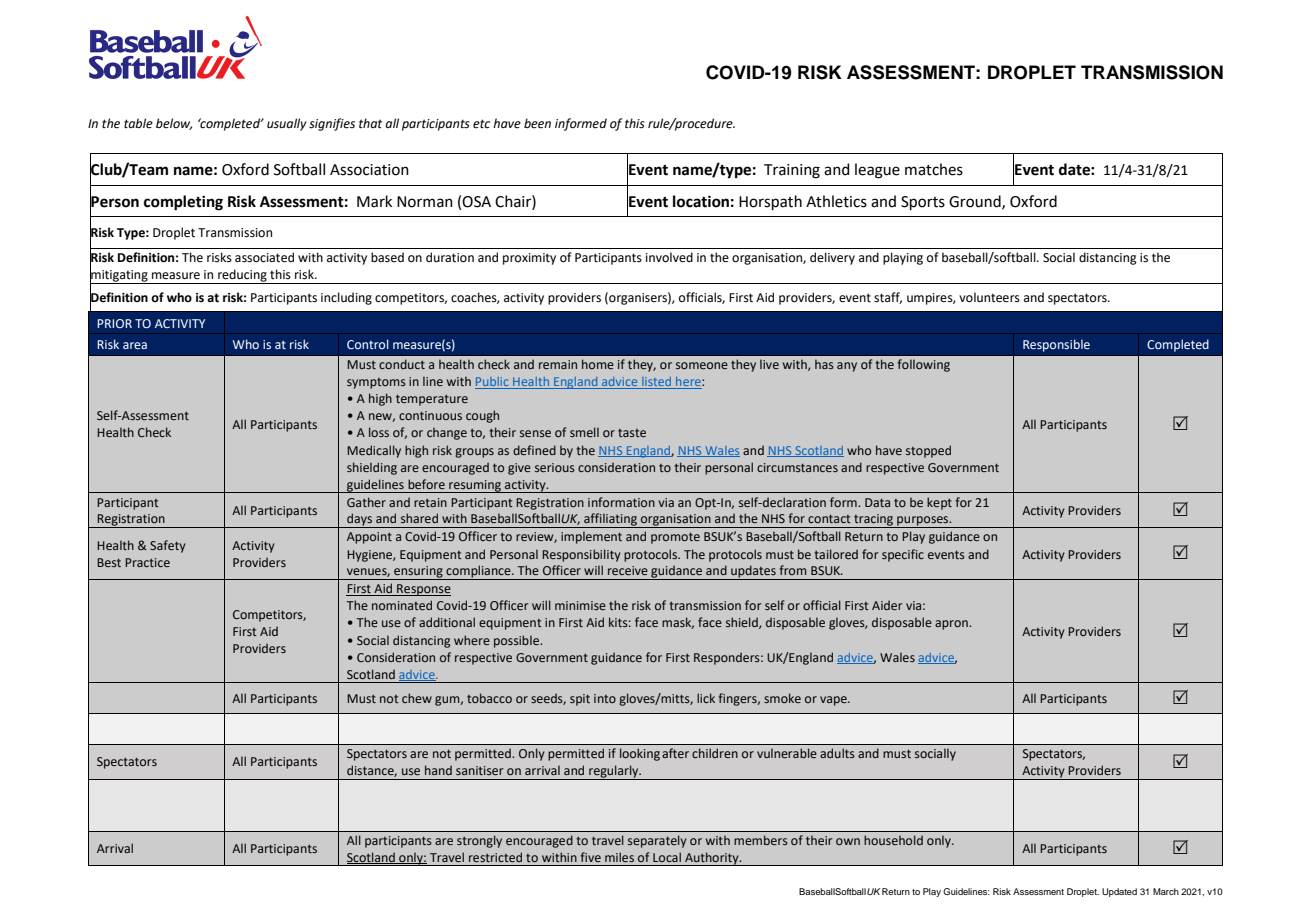 The width and height of the screenshot is (1307, 924). Describe the element at coordinates (598, 364) in the screenshot. I see `home` at that location.
